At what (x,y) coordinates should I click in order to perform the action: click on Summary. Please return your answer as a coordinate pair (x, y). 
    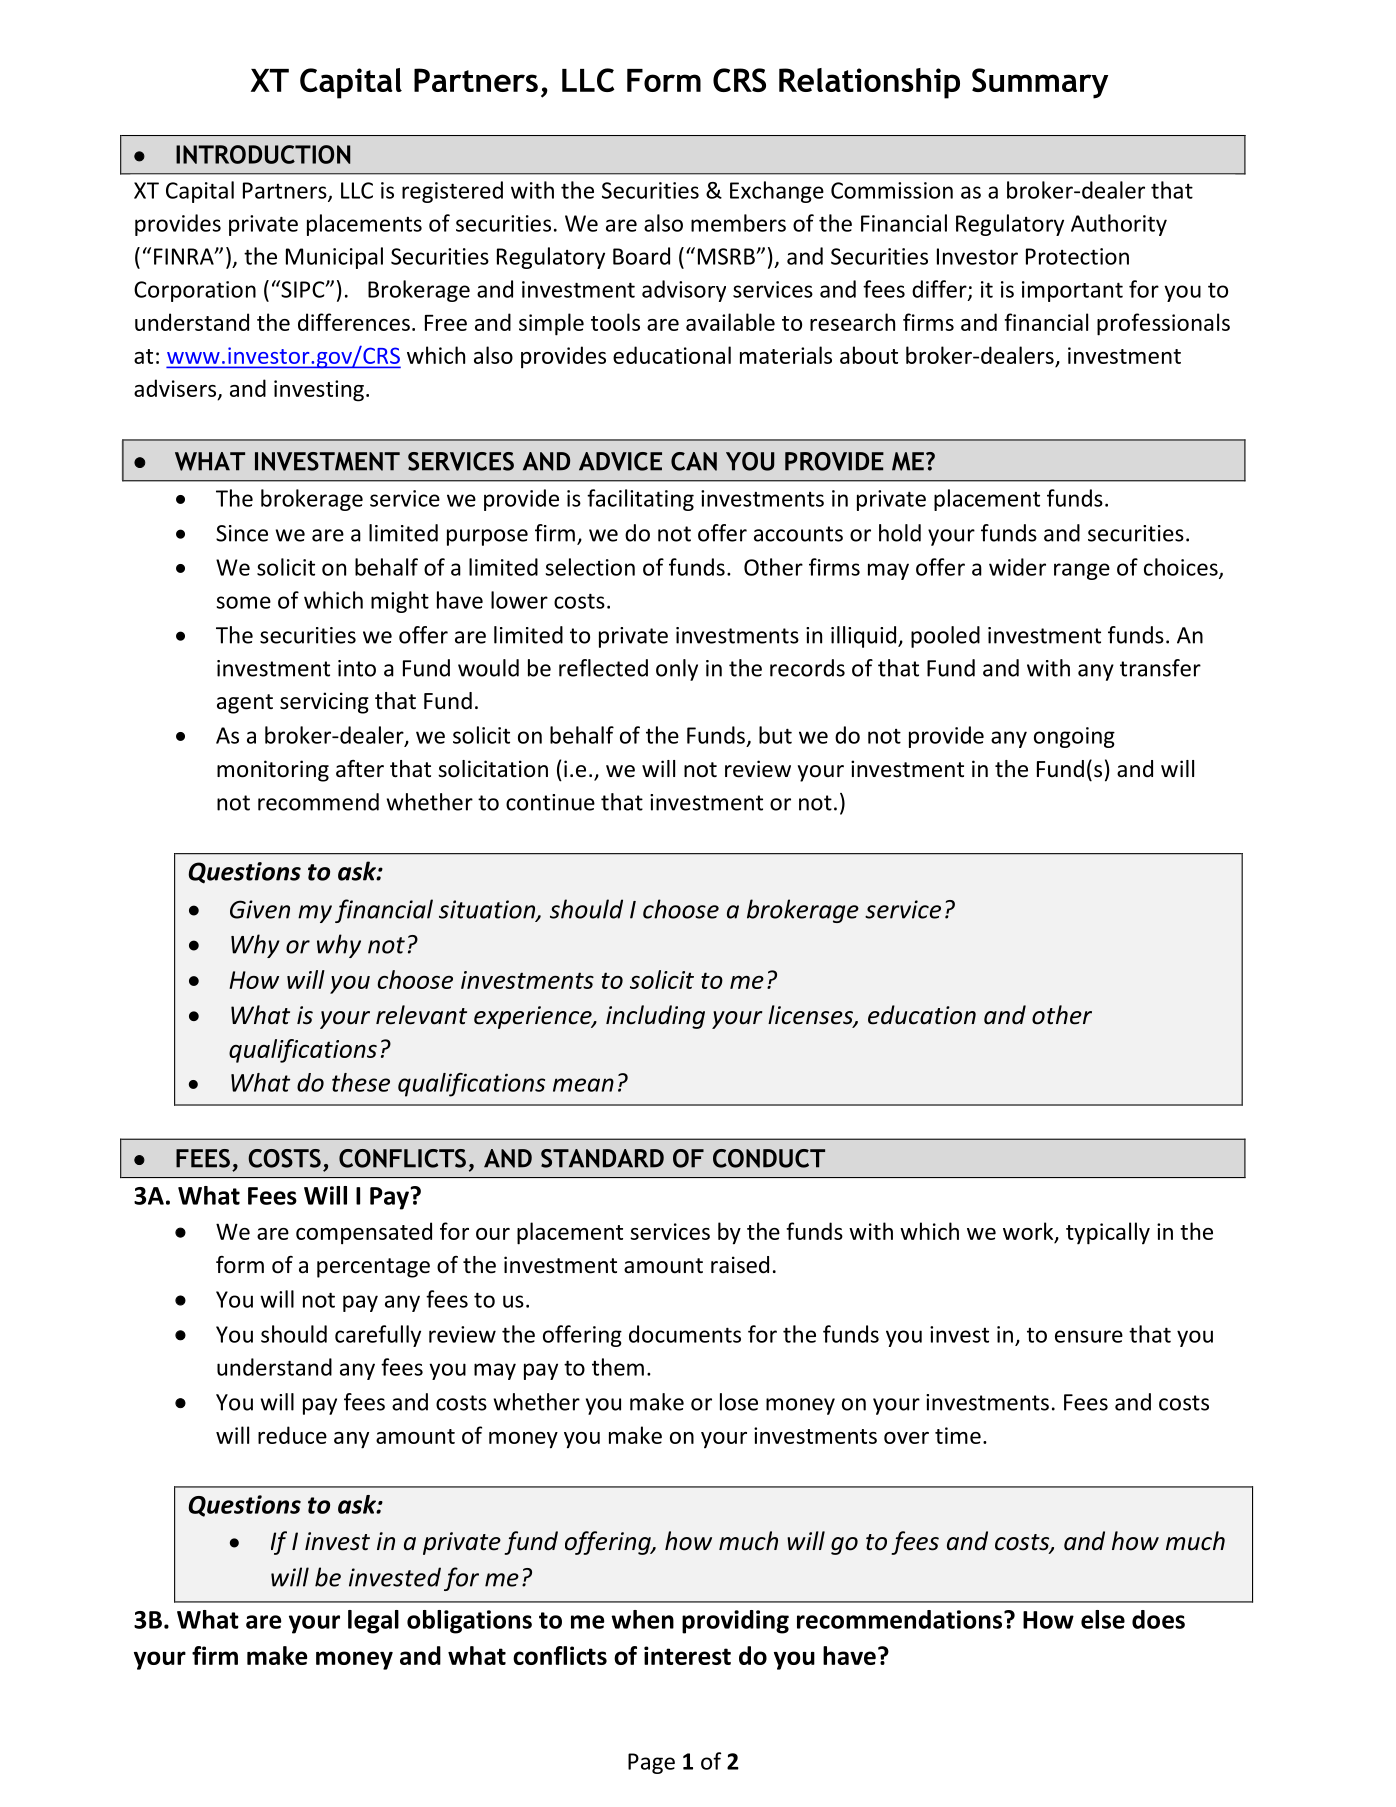
    Looking at the image, I should click on (1040, 83).
